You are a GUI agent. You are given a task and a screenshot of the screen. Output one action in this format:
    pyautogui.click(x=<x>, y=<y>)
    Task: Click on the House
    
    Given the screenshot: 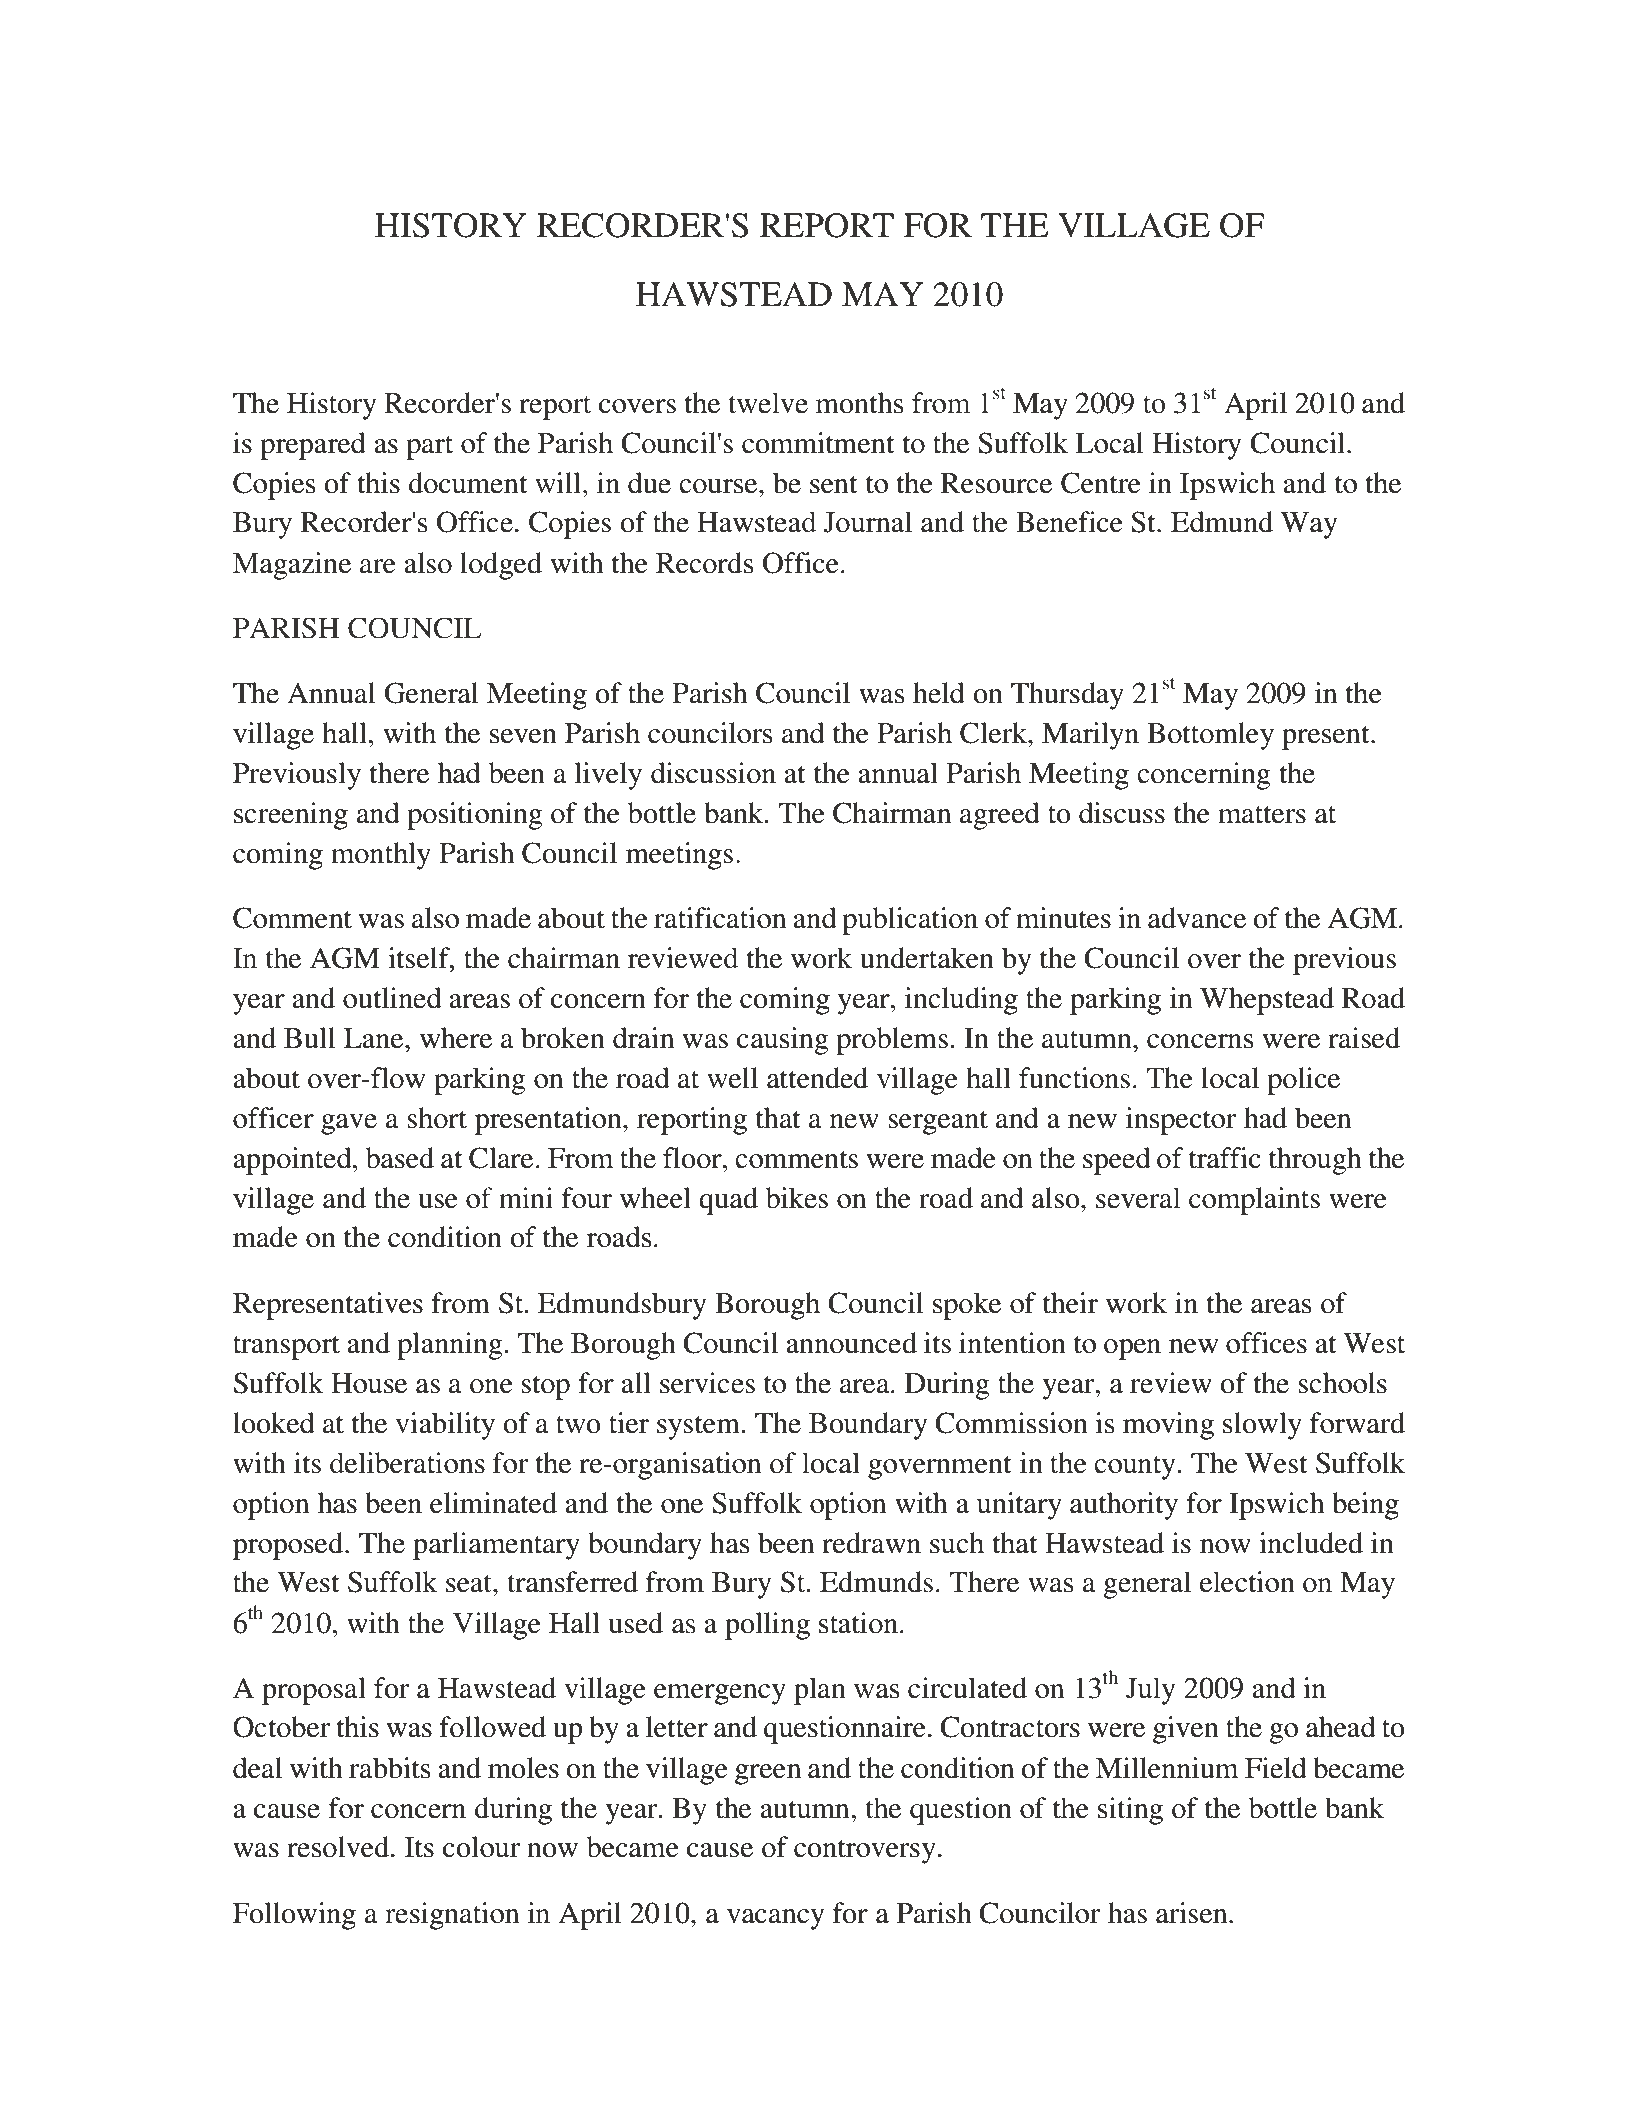 What is the action you would take?
    pyautogui.click(x=369, y=1383)
